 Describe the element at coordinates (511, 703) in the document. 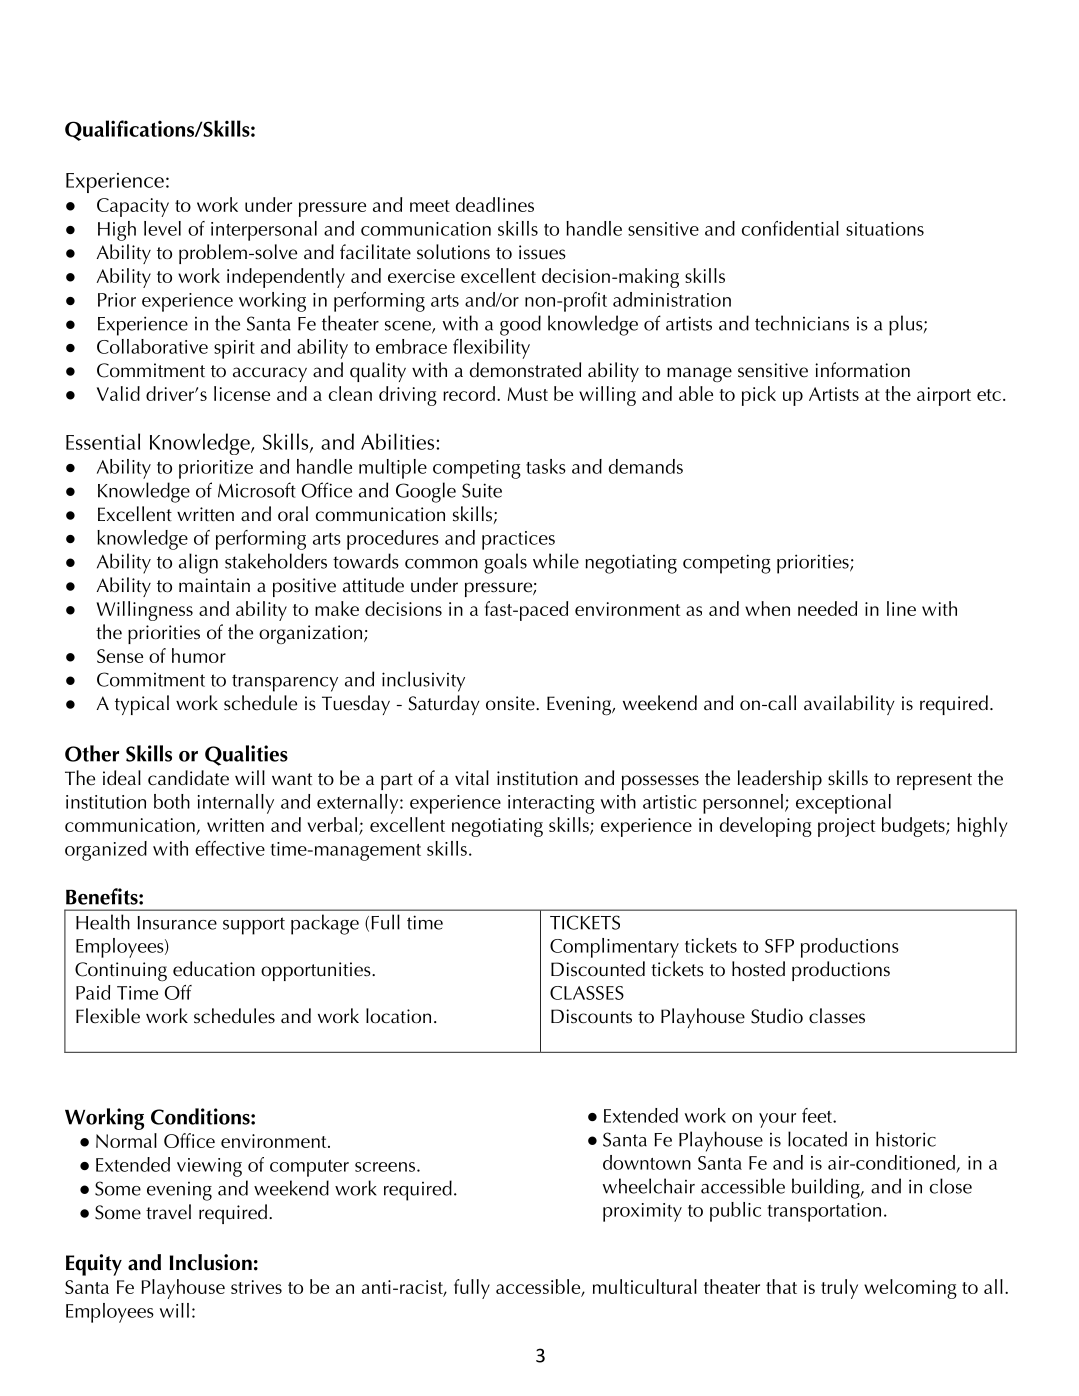

I see `onsite` at that location.
